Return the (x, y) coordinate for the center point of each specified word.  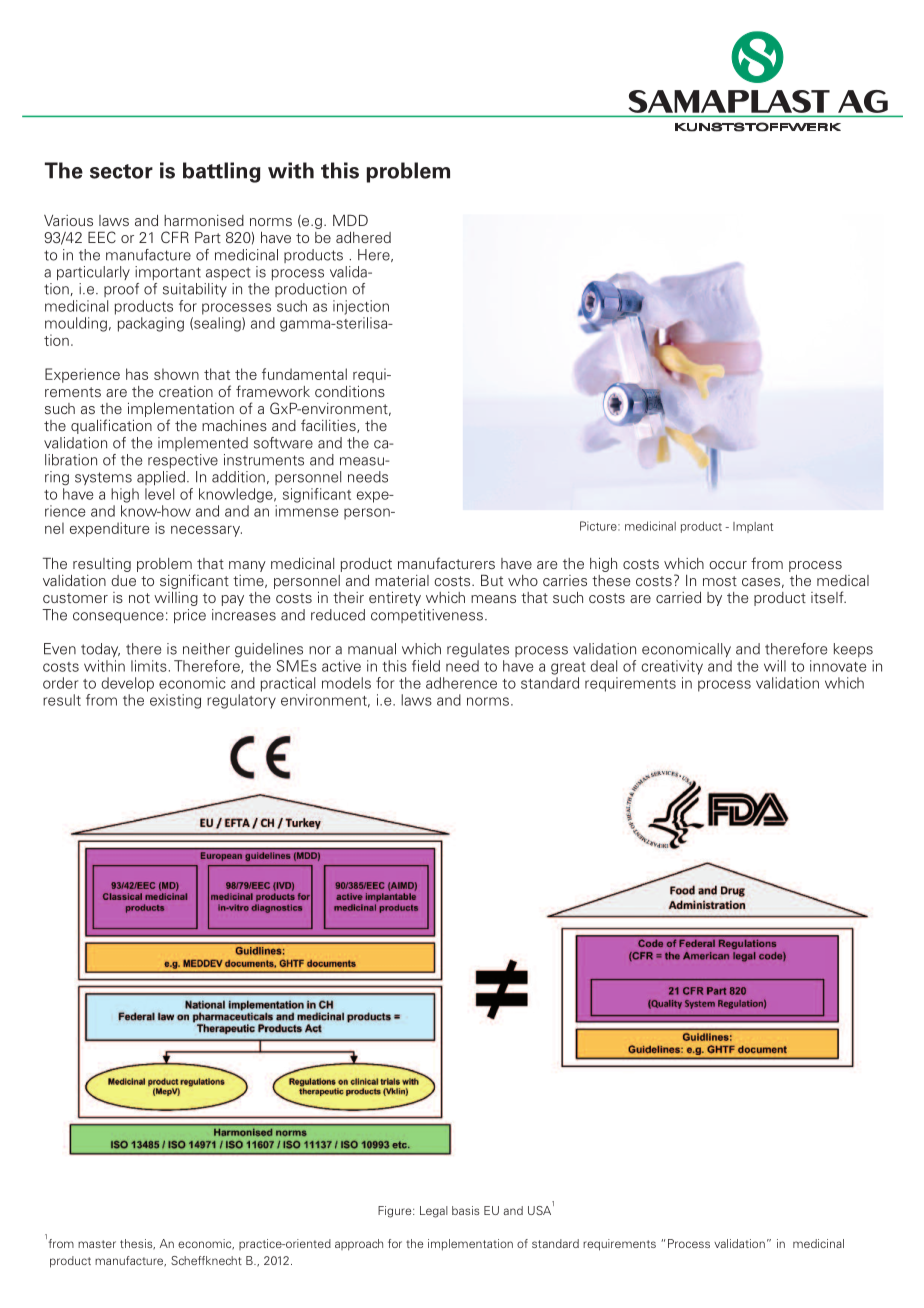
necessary (206, 531)
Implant (753, 527)
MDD (350, 220)
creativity (672, 667)
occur (728, 565)
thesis (137, 1244)
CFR (175, 237)
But (492, 580)
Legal (434, 1212)
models (346, 683)
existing (175, 701)
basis (465, 1210)
